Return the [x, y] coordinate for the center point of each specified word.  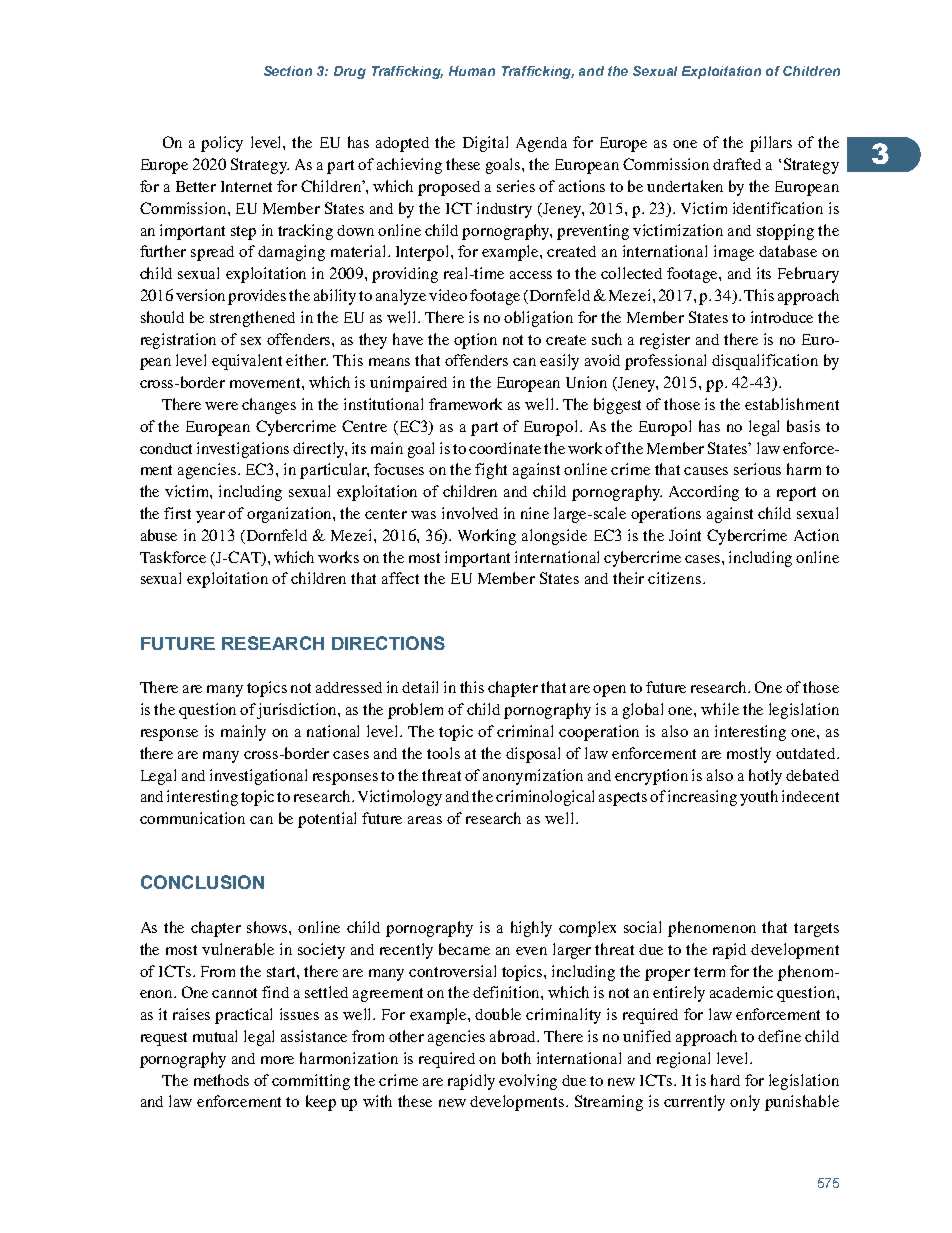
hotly [765, 777]
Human [472, 71]
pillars [771, 144]
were [221, 406]
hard [725, 1080]
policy [222, 144]
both [516, 1058]
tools [443, 753]
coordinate [505, 448]
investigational [258, 777]
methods [221, 1080]
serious [757, 469]
